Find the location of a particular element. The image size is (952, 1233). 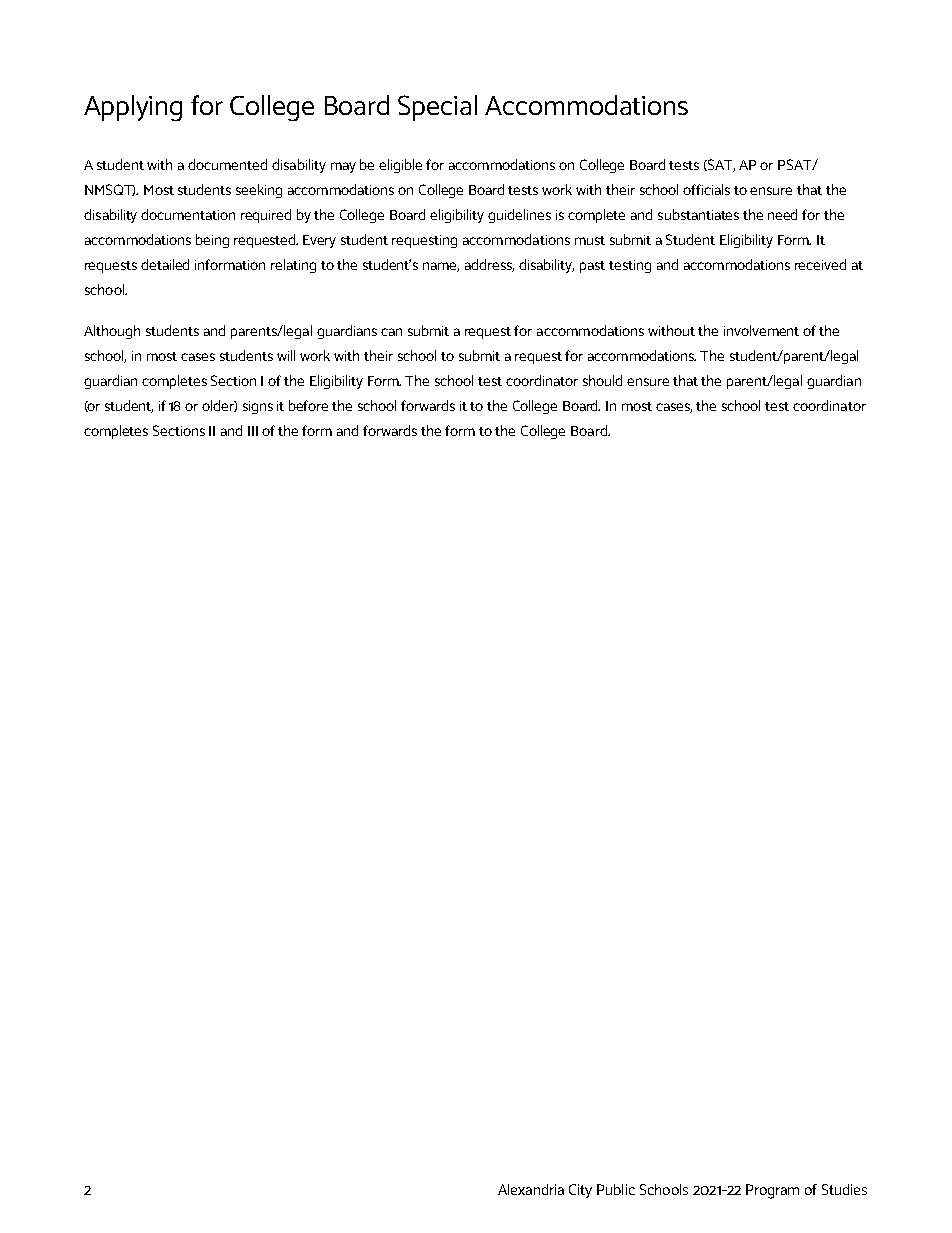

officials is located at coordinates (706, 189).
